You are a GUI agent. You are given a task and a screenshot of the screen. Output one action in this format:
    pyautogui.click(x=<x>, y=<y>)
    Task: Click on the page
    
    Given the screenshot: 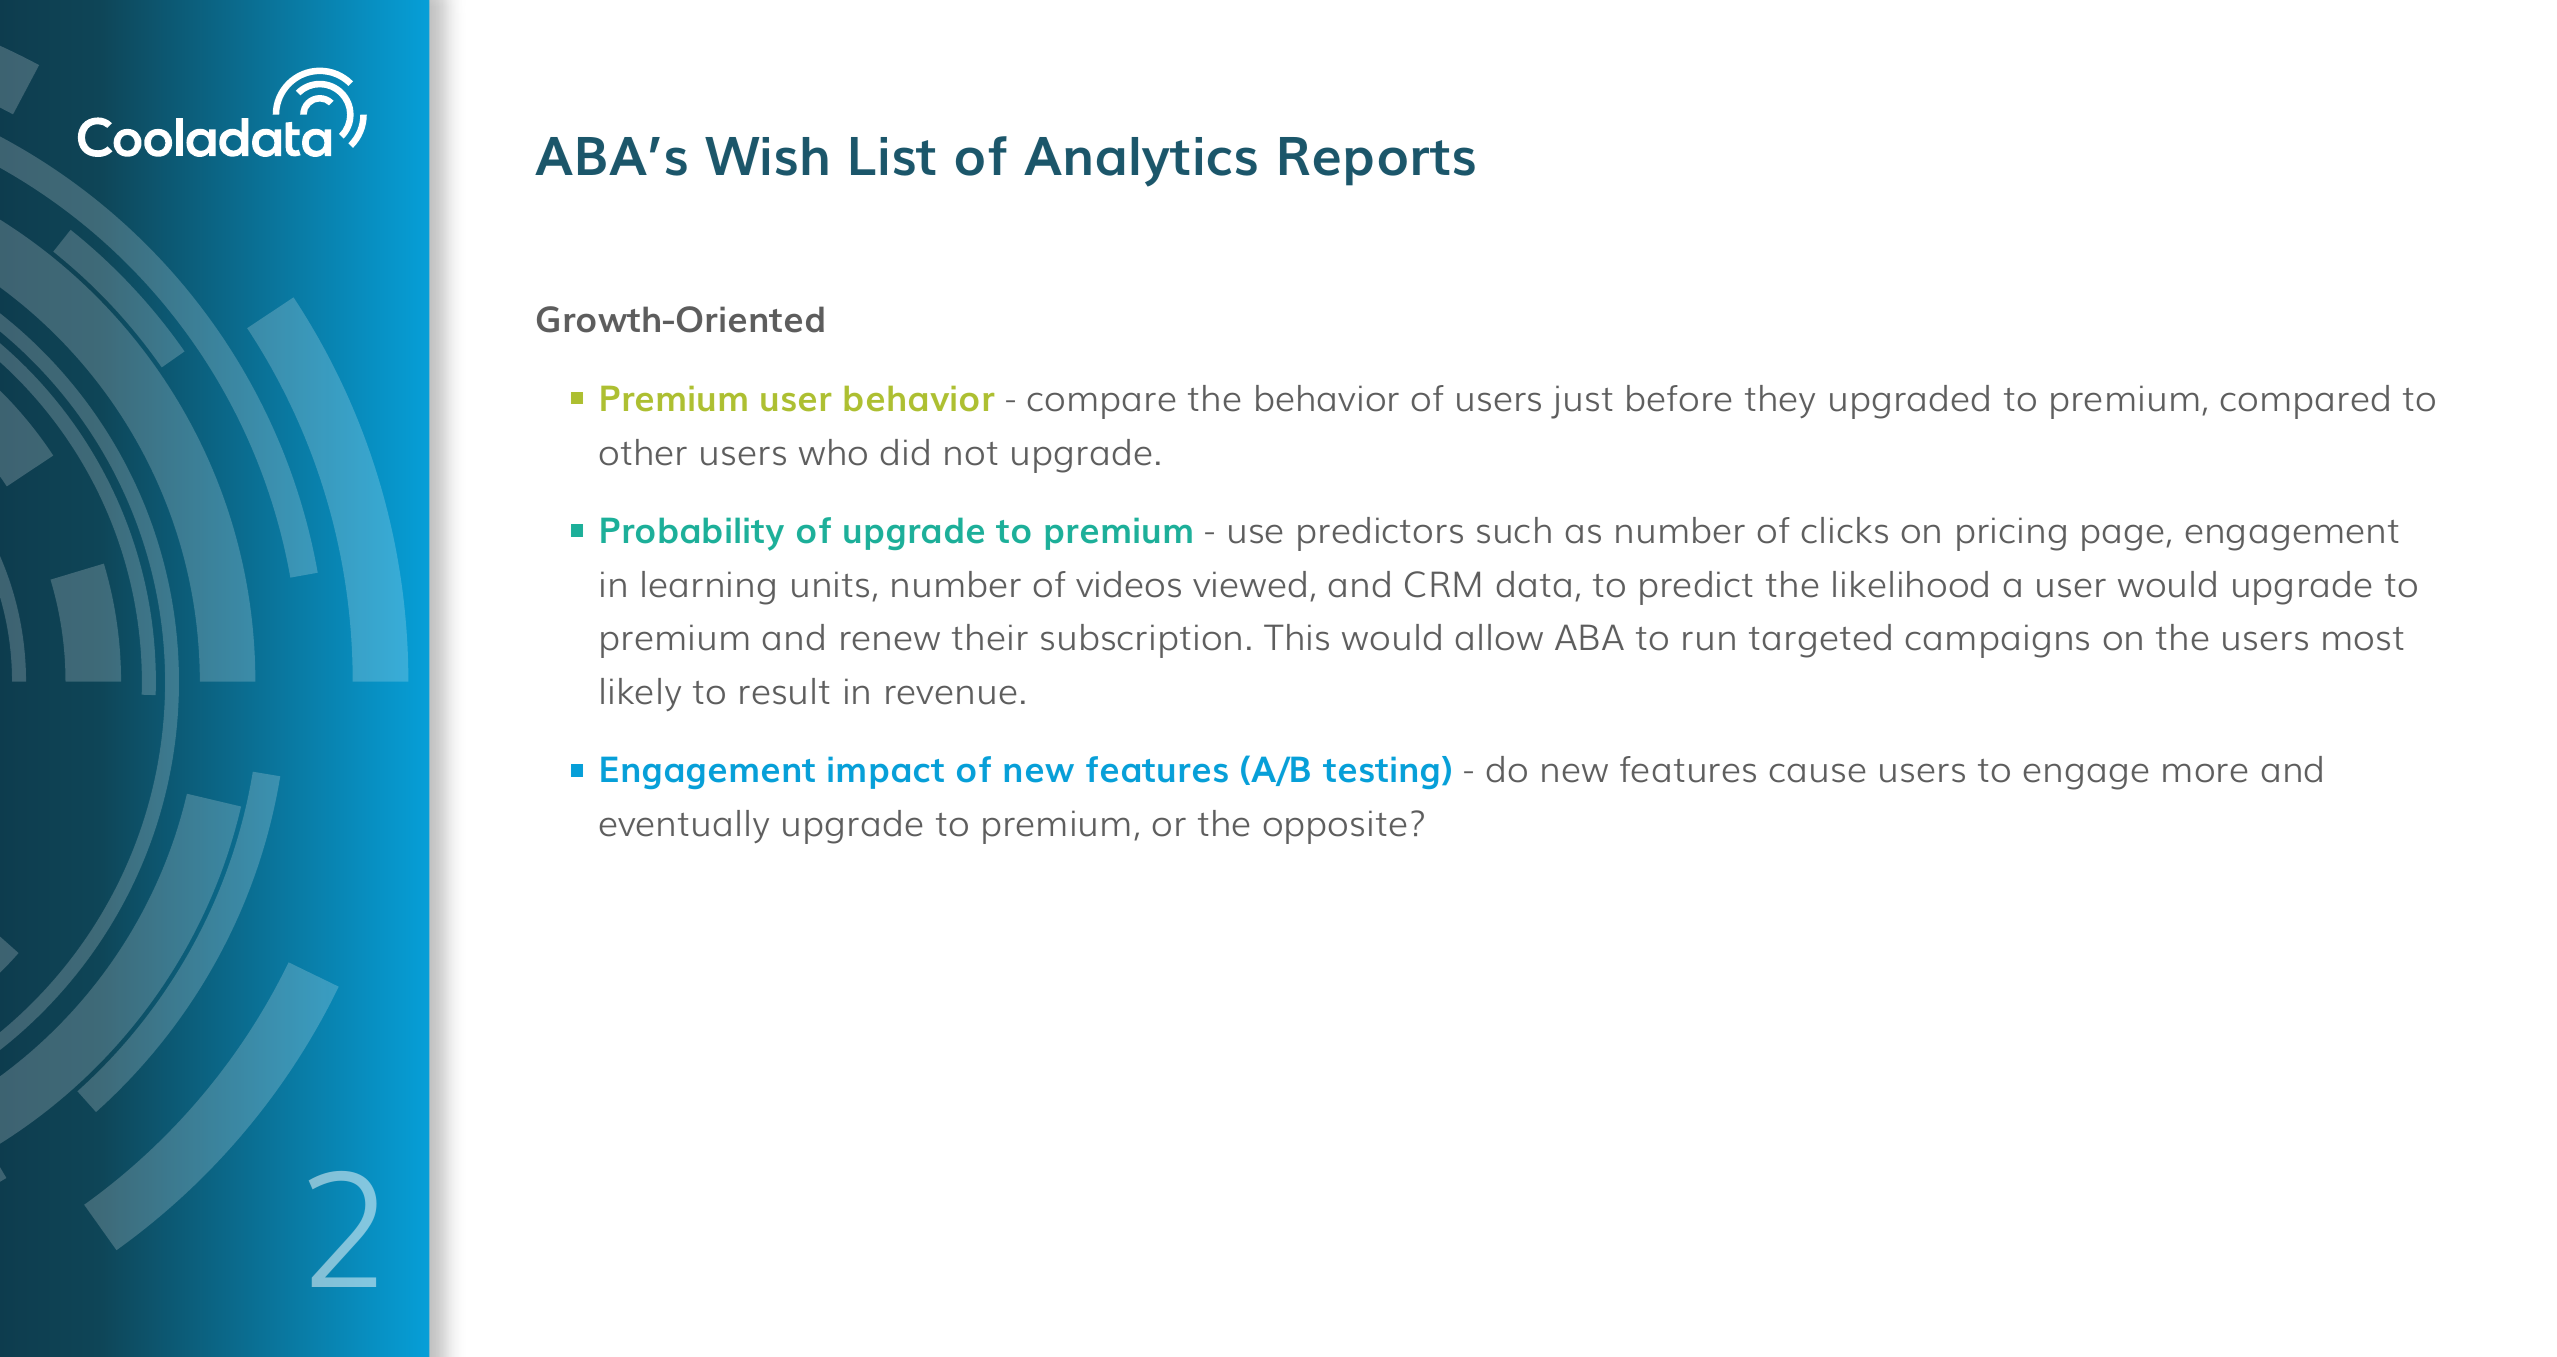 What is the action you would take?
    pyautogui.click(x=2122, y=537)
